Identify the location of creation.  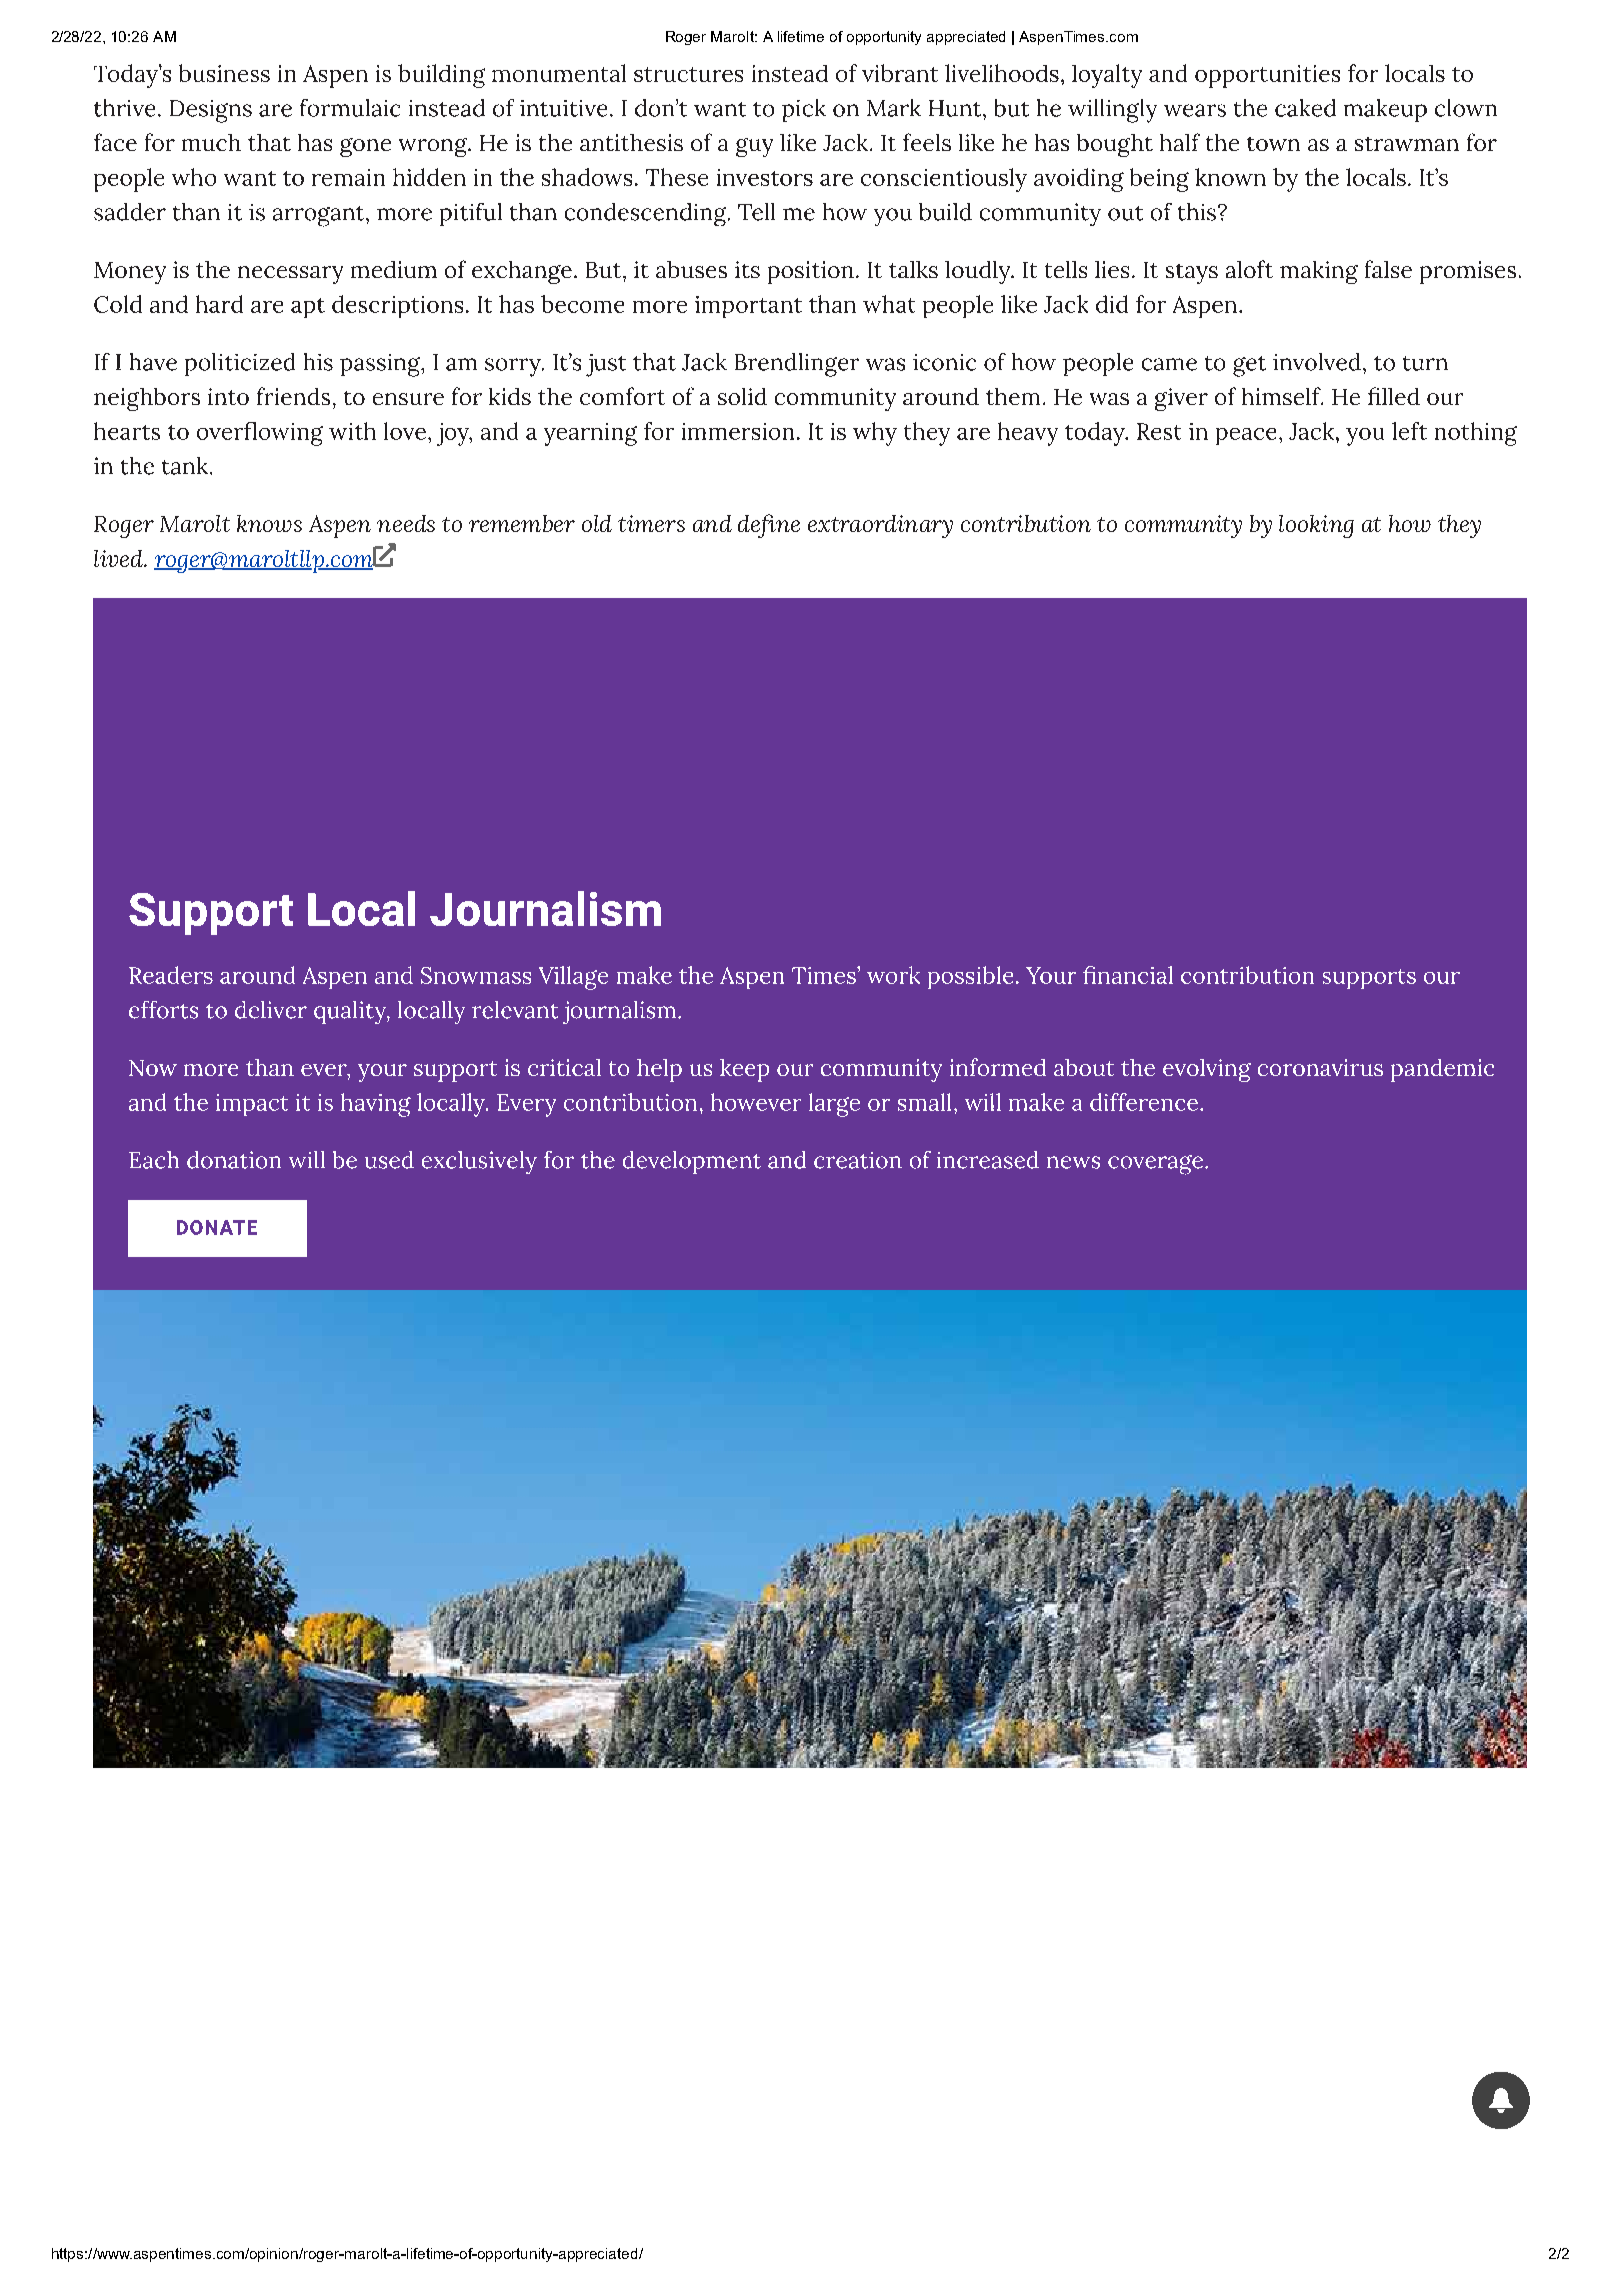
(858, 1160).
